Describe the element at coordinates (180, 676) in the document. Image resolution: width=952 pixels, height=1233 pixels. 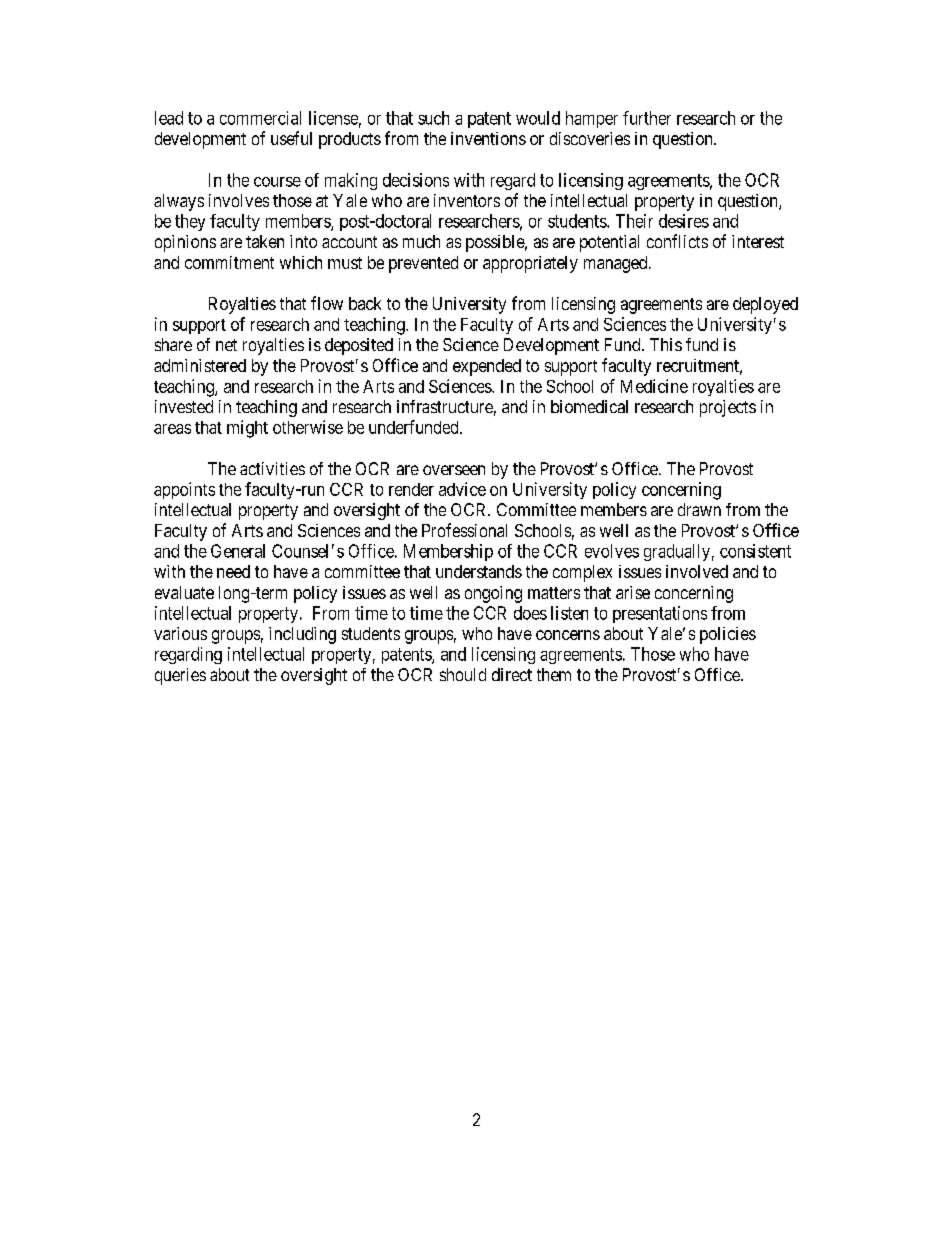
I see `queries` at that location.
